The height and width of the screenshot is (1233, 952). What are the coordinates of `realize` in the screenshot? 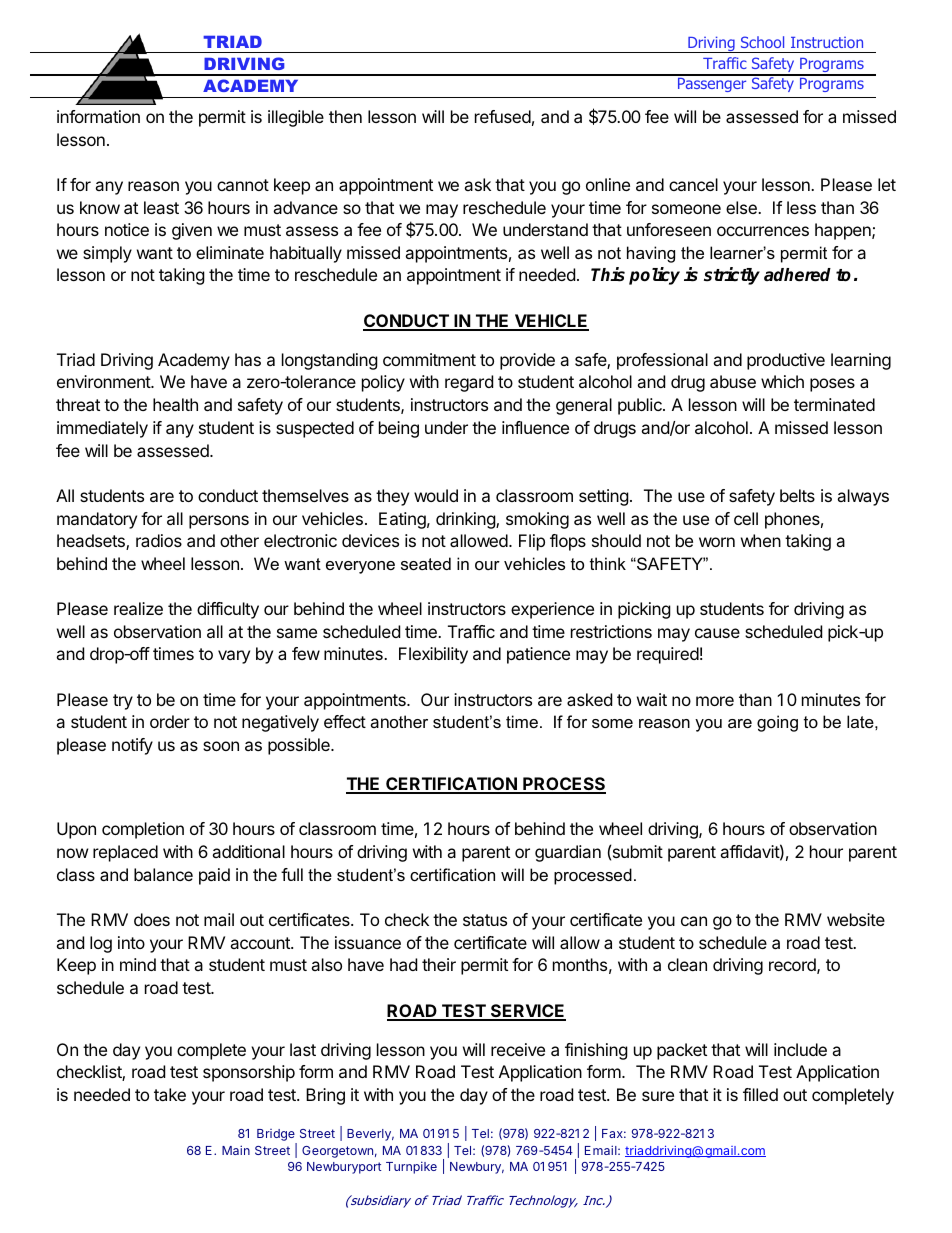 It's located at (138, 608).
